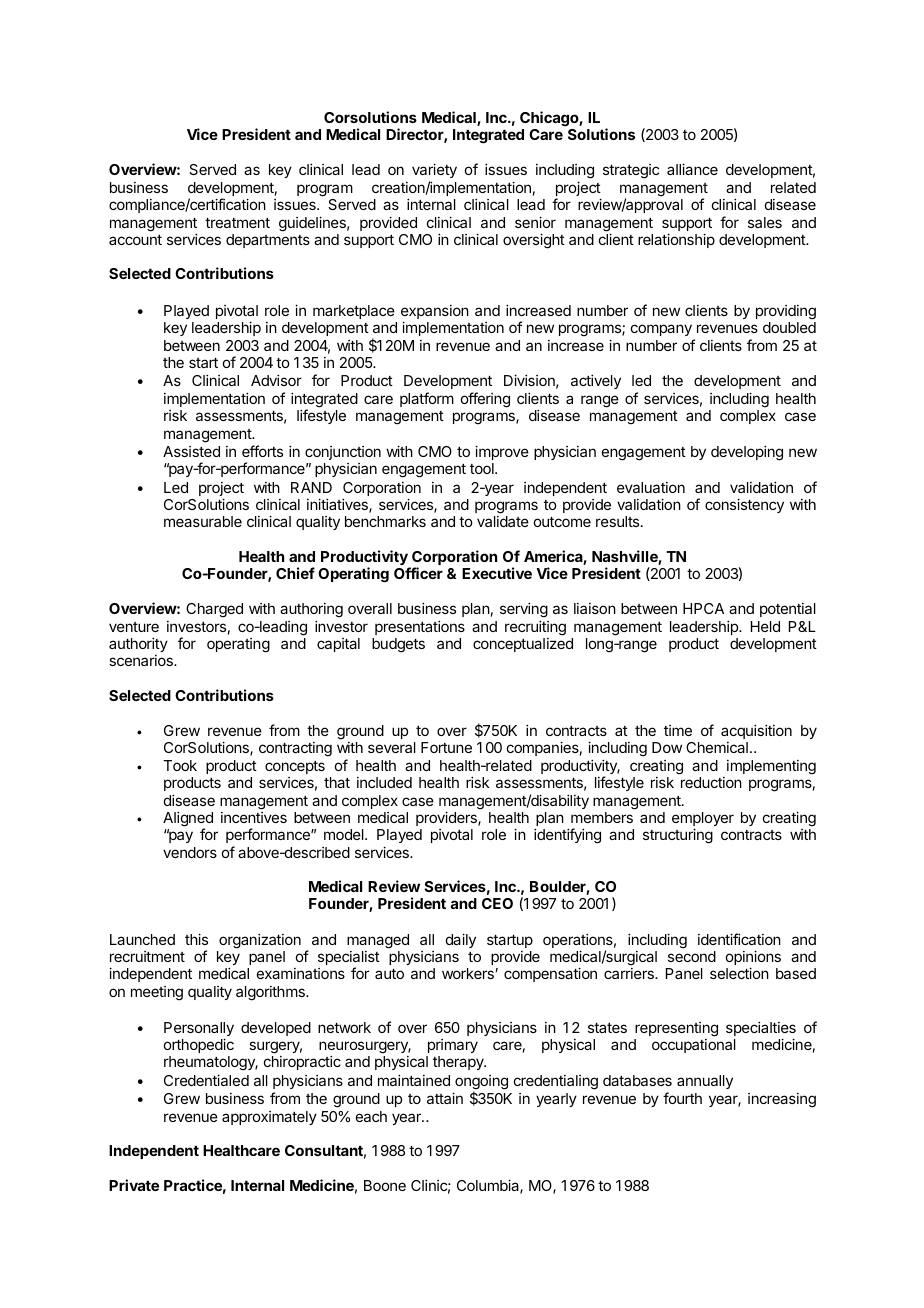 The width and height of the page is (924, 1308). I want to click on developing, so click(747, 453).
